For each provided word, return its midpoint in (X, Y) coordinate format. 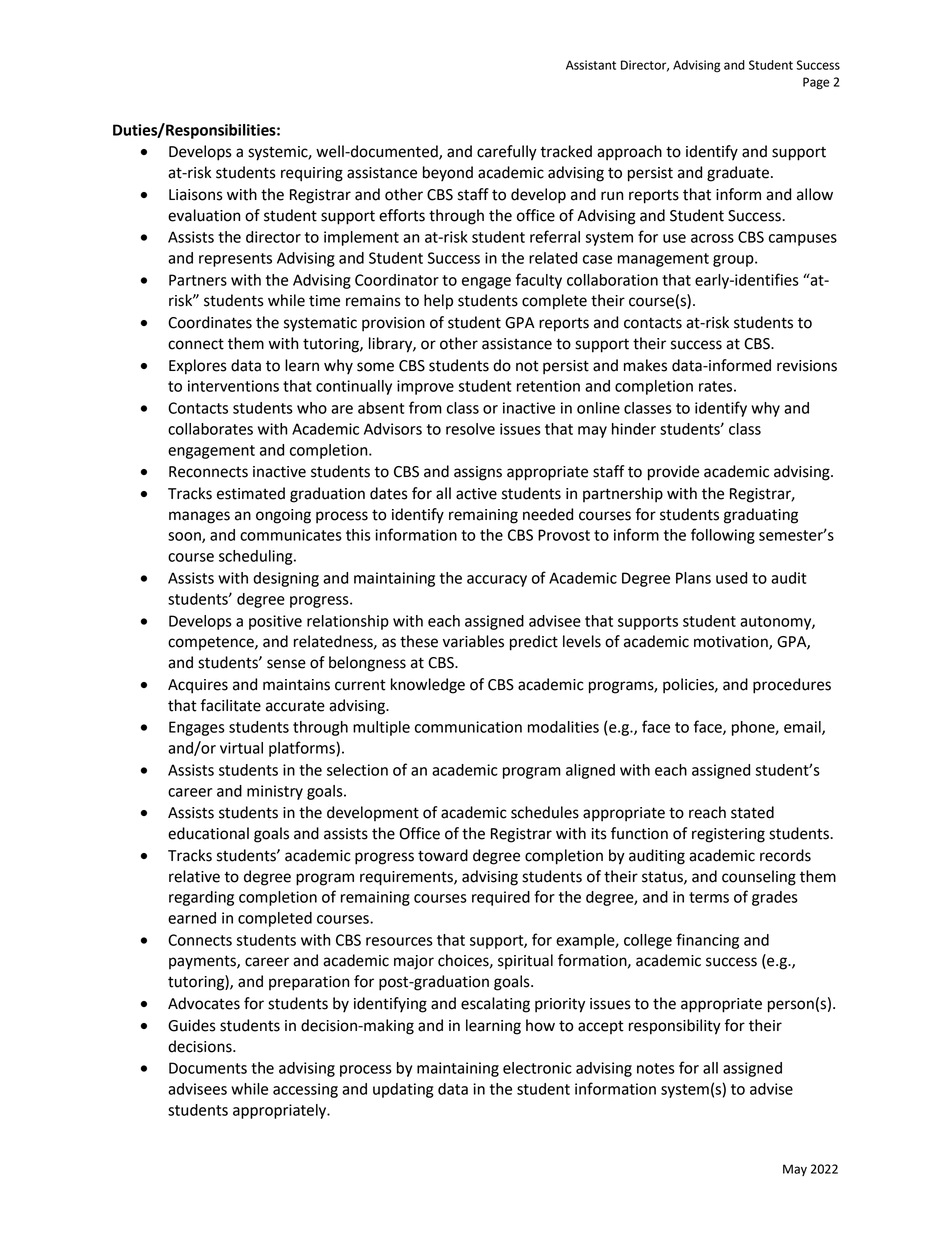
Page (816, 83)
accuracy (497, 581)
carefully (507, 153)
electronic (537, 1068)
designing (286, 579)
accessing (305, 1090)
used (731, 578)
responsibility (675, 1027)
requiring (312, 174)
